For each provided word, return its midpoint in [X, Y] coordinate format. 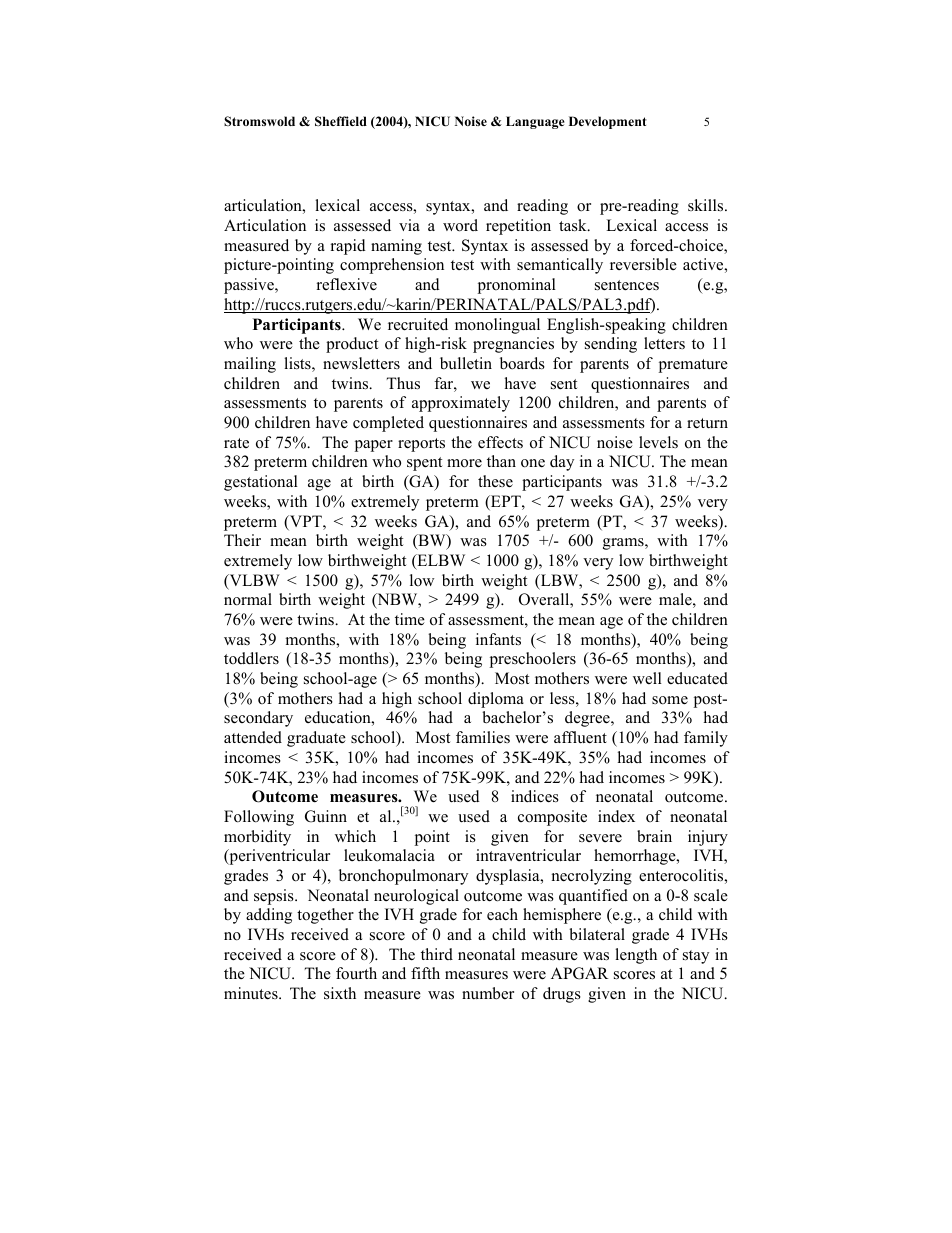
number [488, 993]
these [495, 481]
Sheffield [341, 121]
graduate [316, 739]
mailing [250, 365]
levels [658, 442]
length [636, 956]
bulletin [466, 363]
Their [242, 540]
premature [693, 366]
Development [608, 122]
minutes [252, 993]
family [706, 739]
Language [535, 122]
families [483, 737]
